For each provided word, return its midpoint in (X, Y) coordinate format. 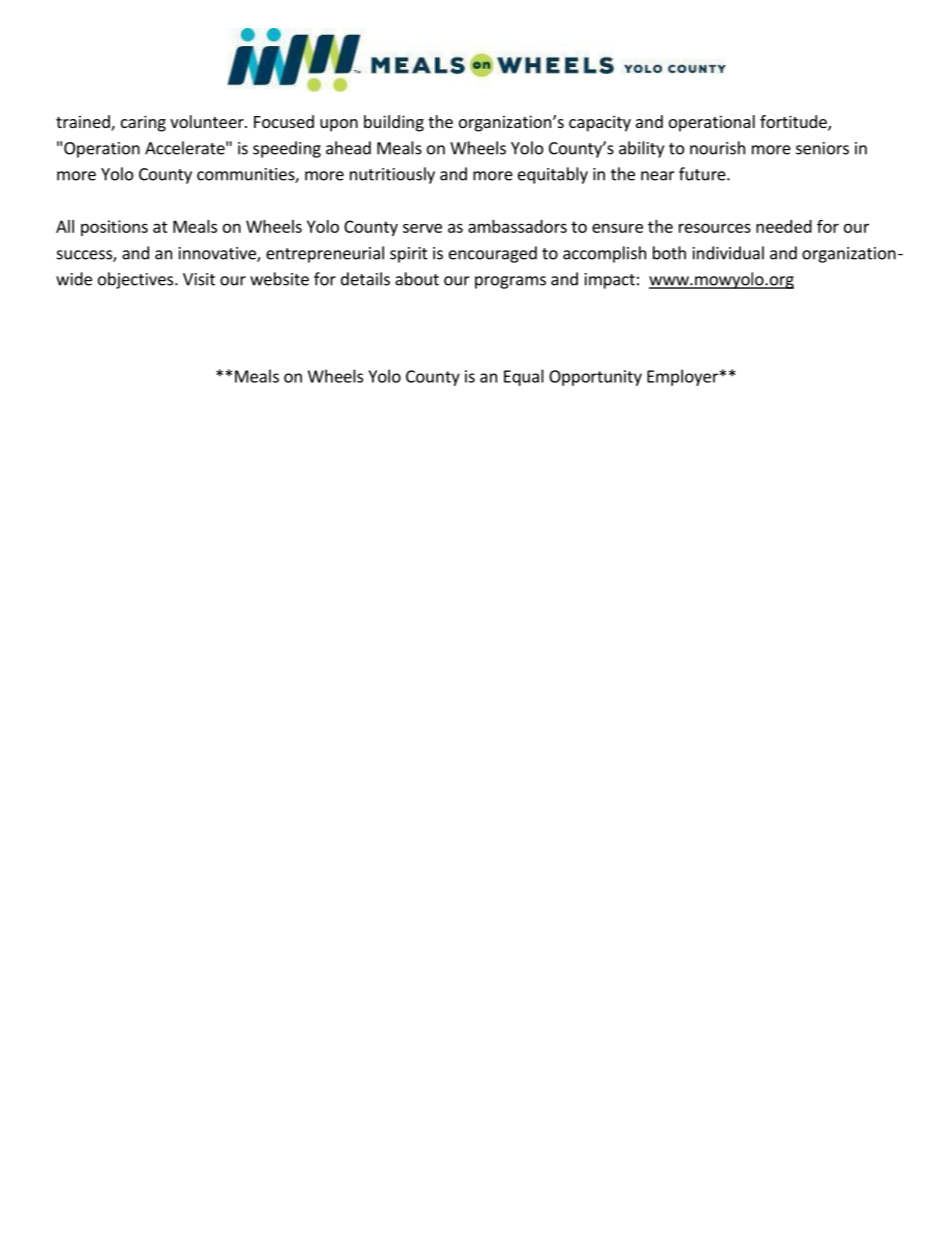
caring (143, 123)
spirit (409, 255)
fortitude (794, 123)
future (703, 174)
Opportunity (595, 378)
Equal (524, 377)
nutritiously (392, 175)
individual (728, 253)
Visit (199, 279)
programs (510, 282)
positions (114, 228)
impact (610, 281)
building (394, 123)
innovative (218, 254)
